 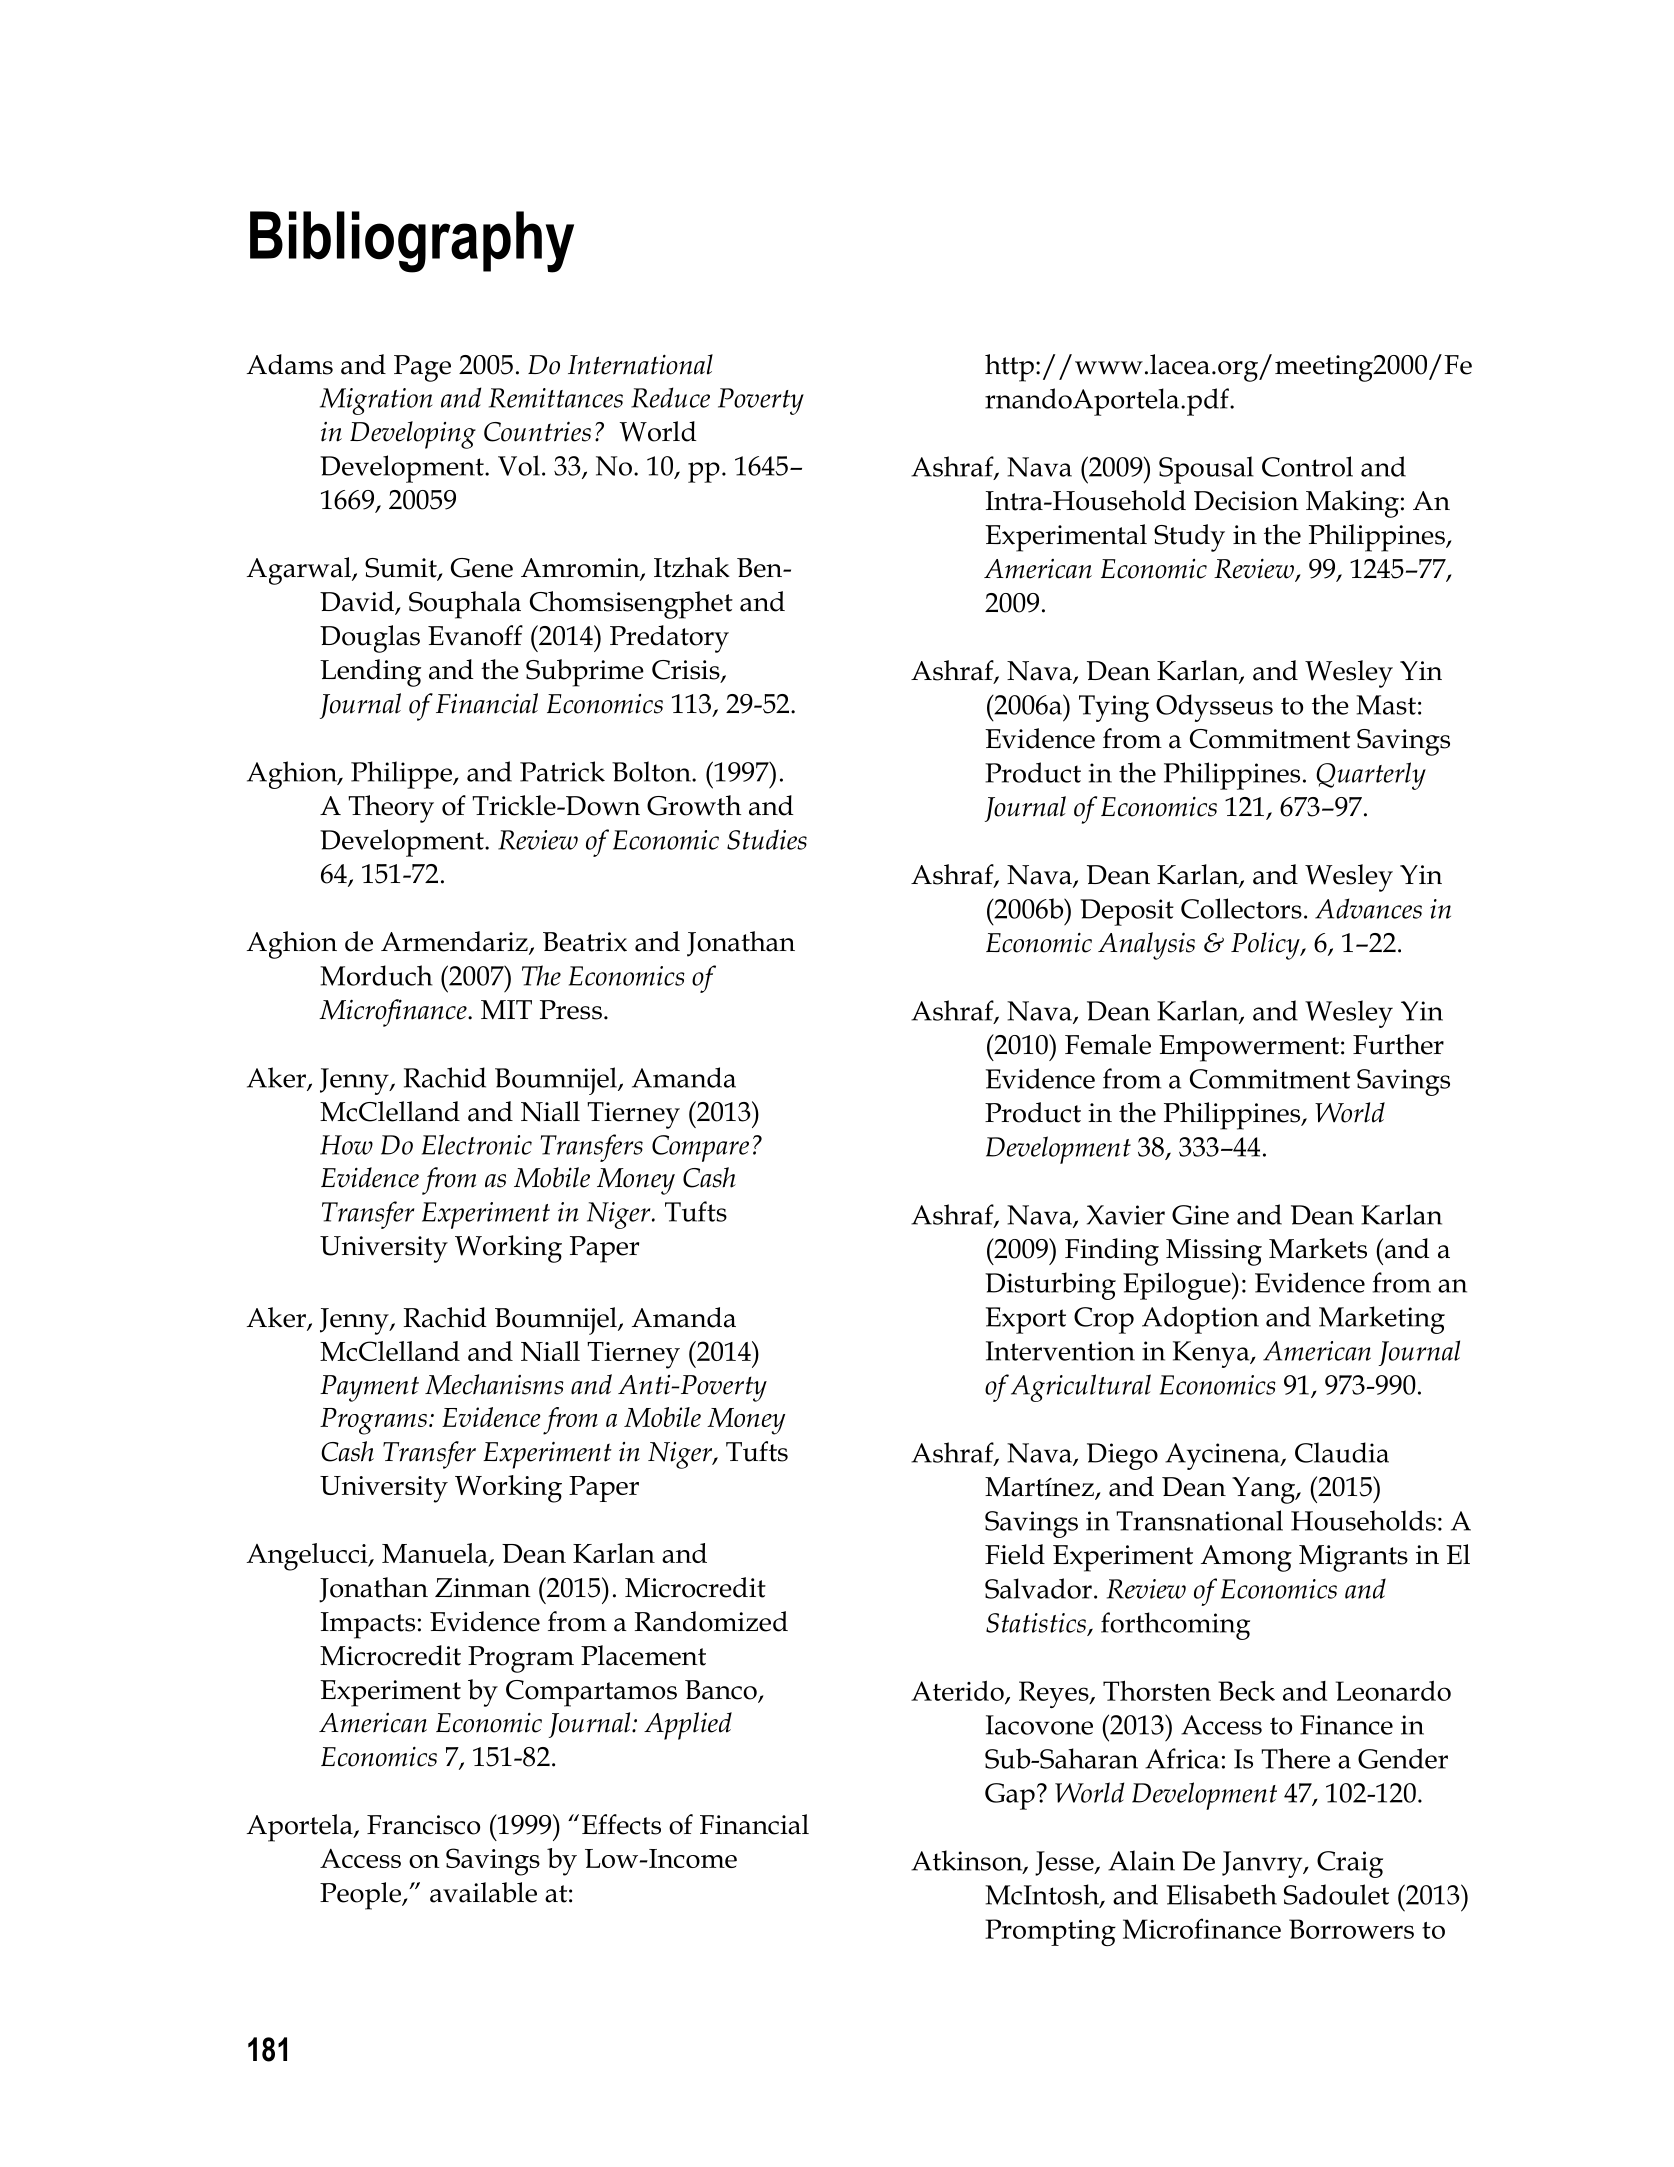 I want to click on Compare, so click(x=700, y=1148).
